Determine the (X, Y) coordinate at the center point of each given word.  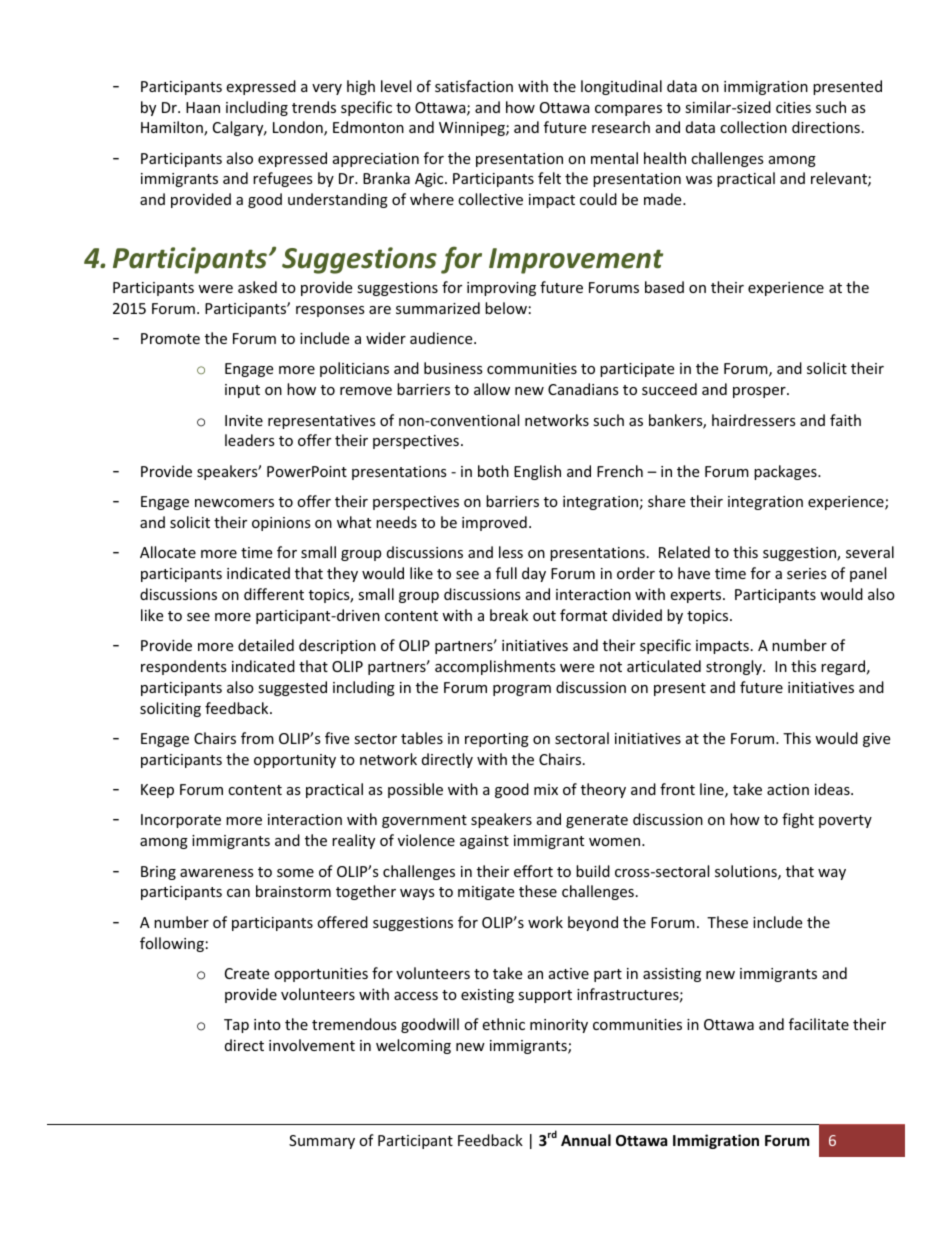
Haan (203, 107)
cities (793, 107)
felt (549, 178)
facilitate (819, 1024)
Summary (322, 1142)
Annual (586, 1140)
